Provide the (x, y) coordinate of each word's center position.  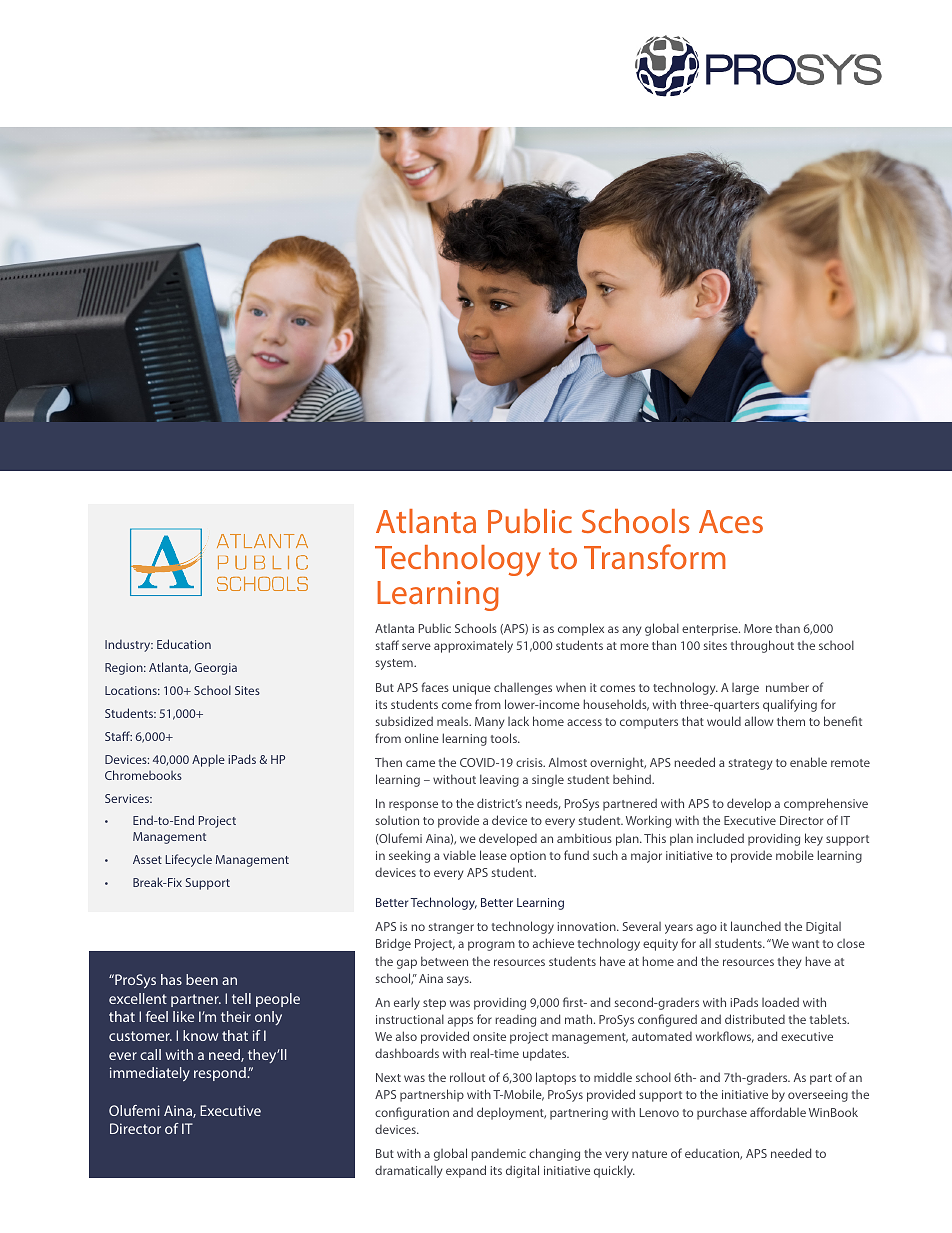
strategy (750, 764)
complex (581, 629)
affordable (778, 1112)
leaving (499, 780)
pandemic (498, 1155)
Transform (654, 556)
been (202, 979)
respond (221, 1074)
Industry (129, 645)
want (805, 944)
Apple (208, 760)
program (491, 946)
